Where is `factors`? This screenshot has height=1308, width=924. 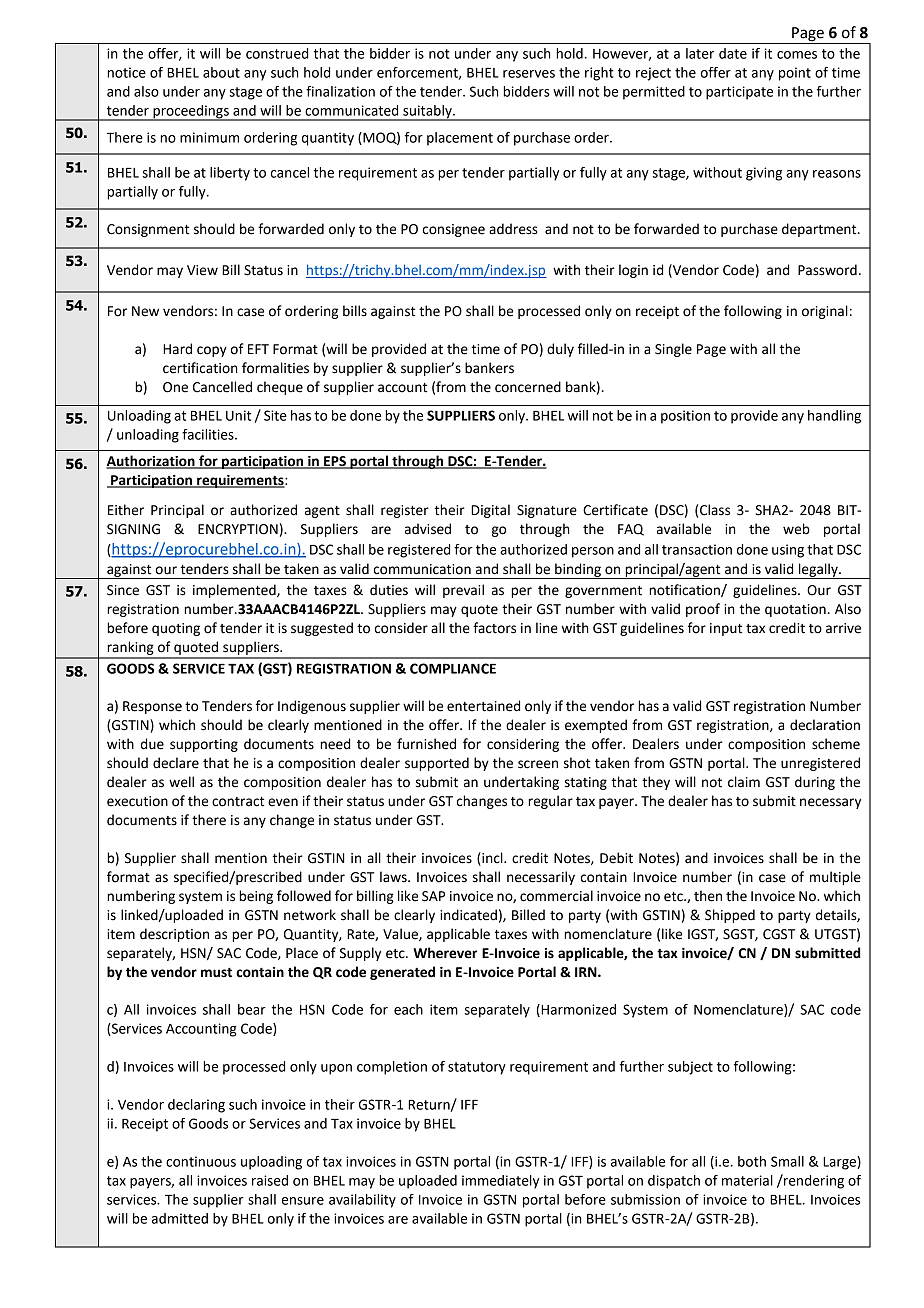
factors is located at coordinates (494, 628).
